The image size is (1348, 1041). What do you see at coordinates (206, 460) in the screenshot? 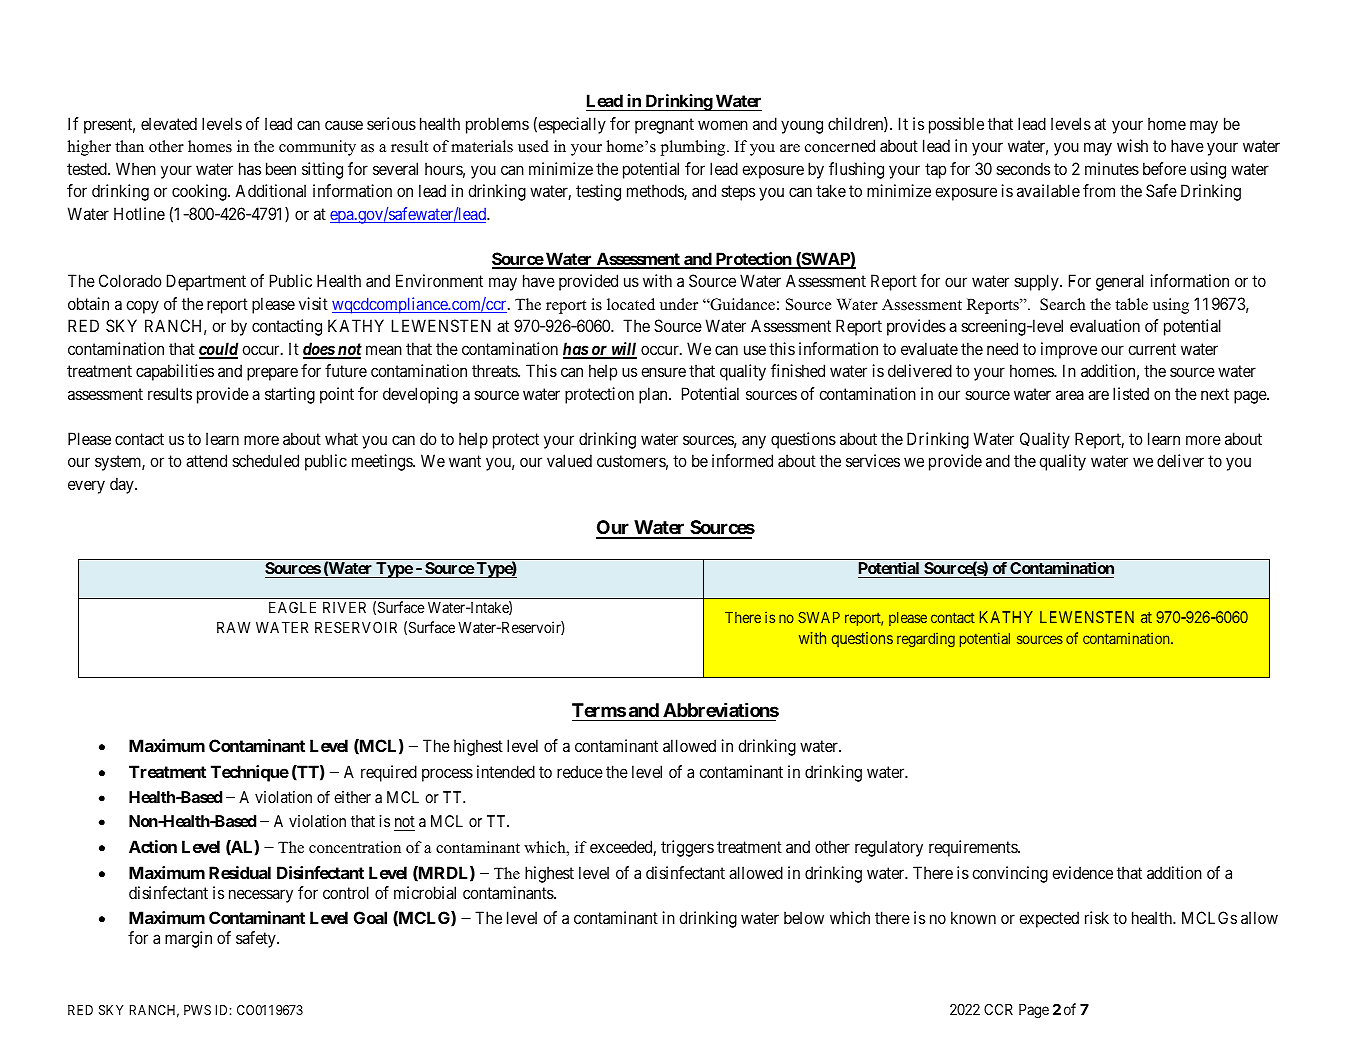
I see `attend` at bounding box center [206, 460].
